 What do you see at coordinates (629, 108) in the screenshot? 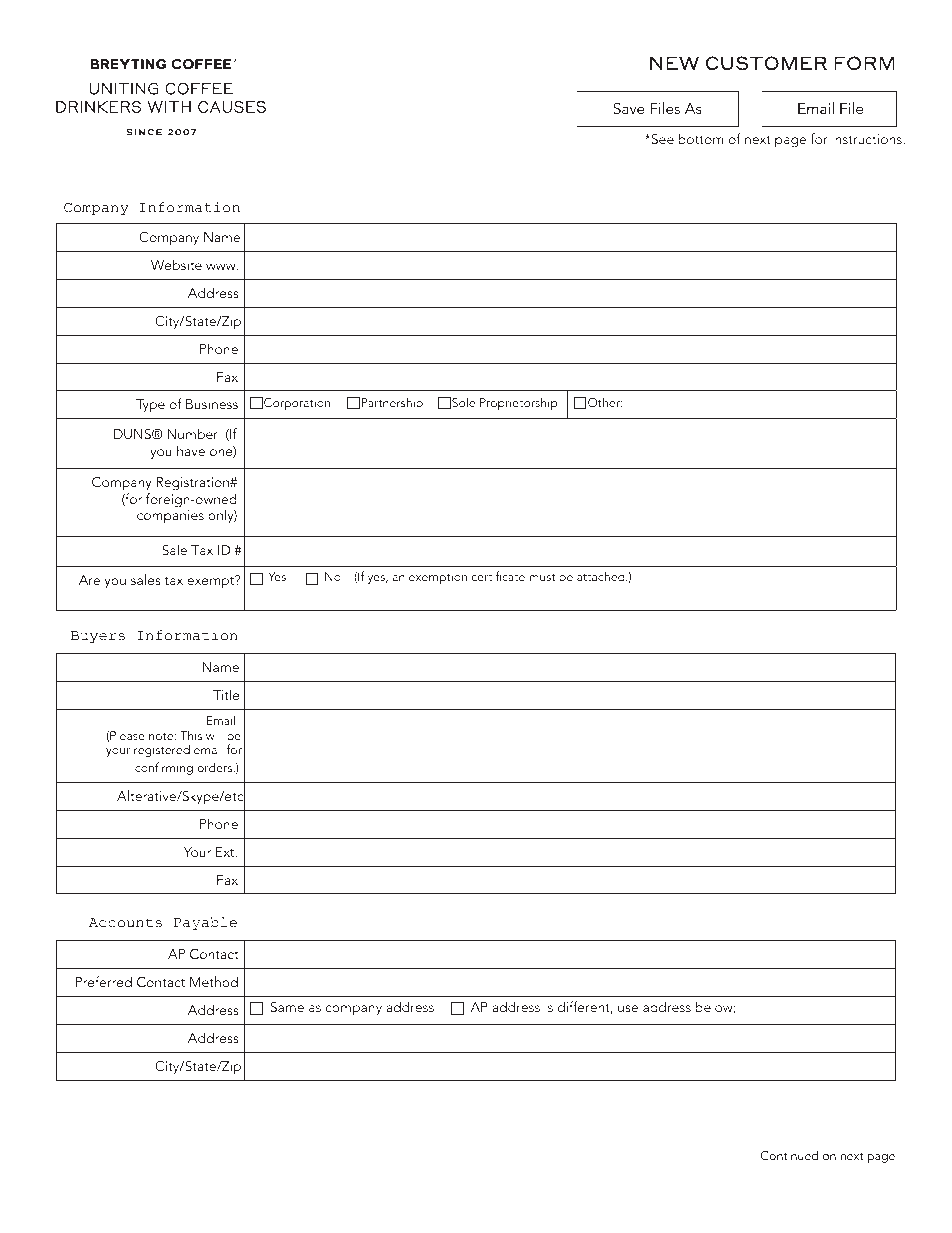
I see `Save` at bounding box center [629, 108].
